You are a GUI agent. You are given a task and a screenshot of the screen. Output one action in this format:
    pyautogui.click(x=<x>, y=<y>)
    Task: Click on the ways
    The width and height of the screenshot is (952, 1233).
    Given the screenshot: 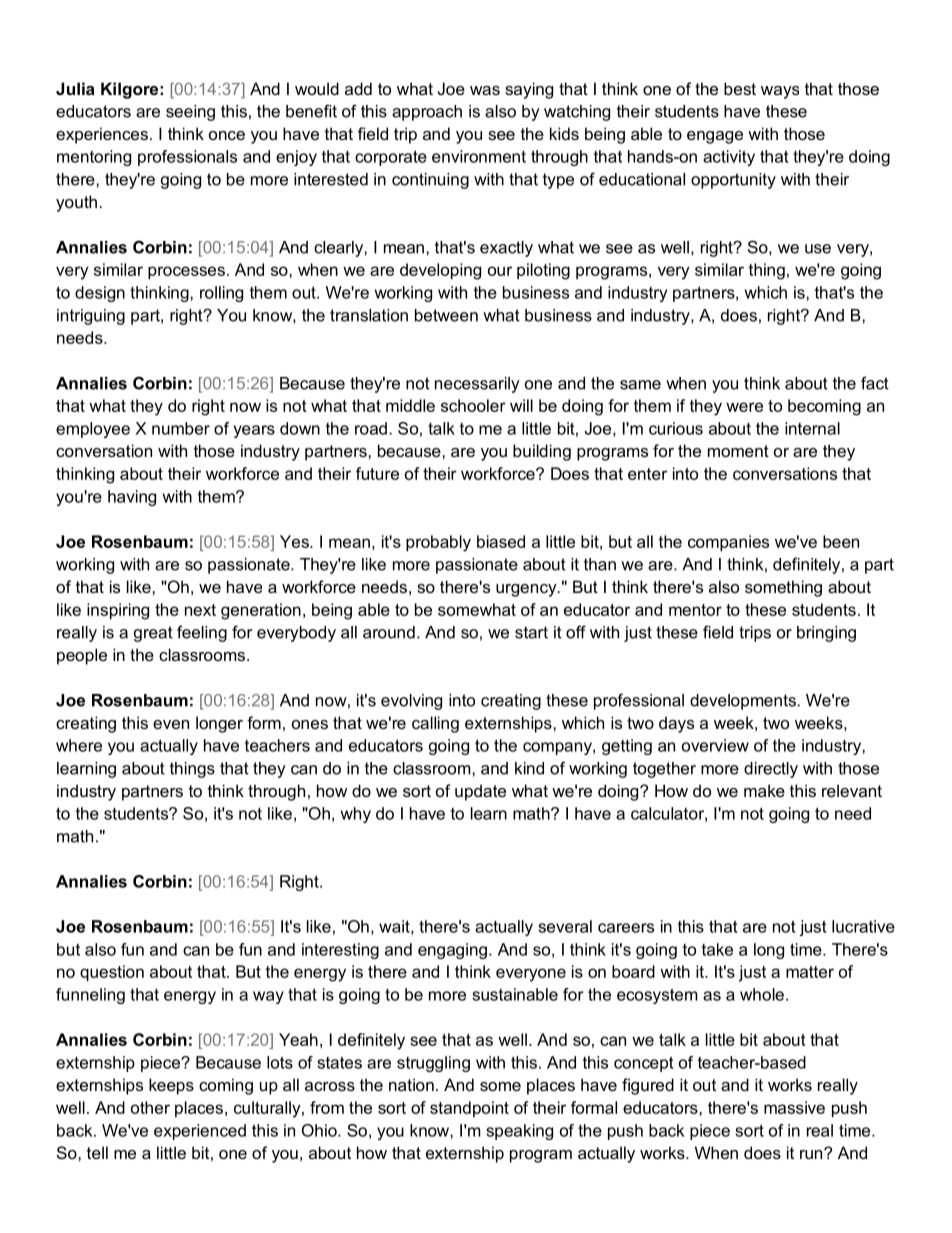 What is the action you would take?
    pyautogui.click(x=780, y=92)
